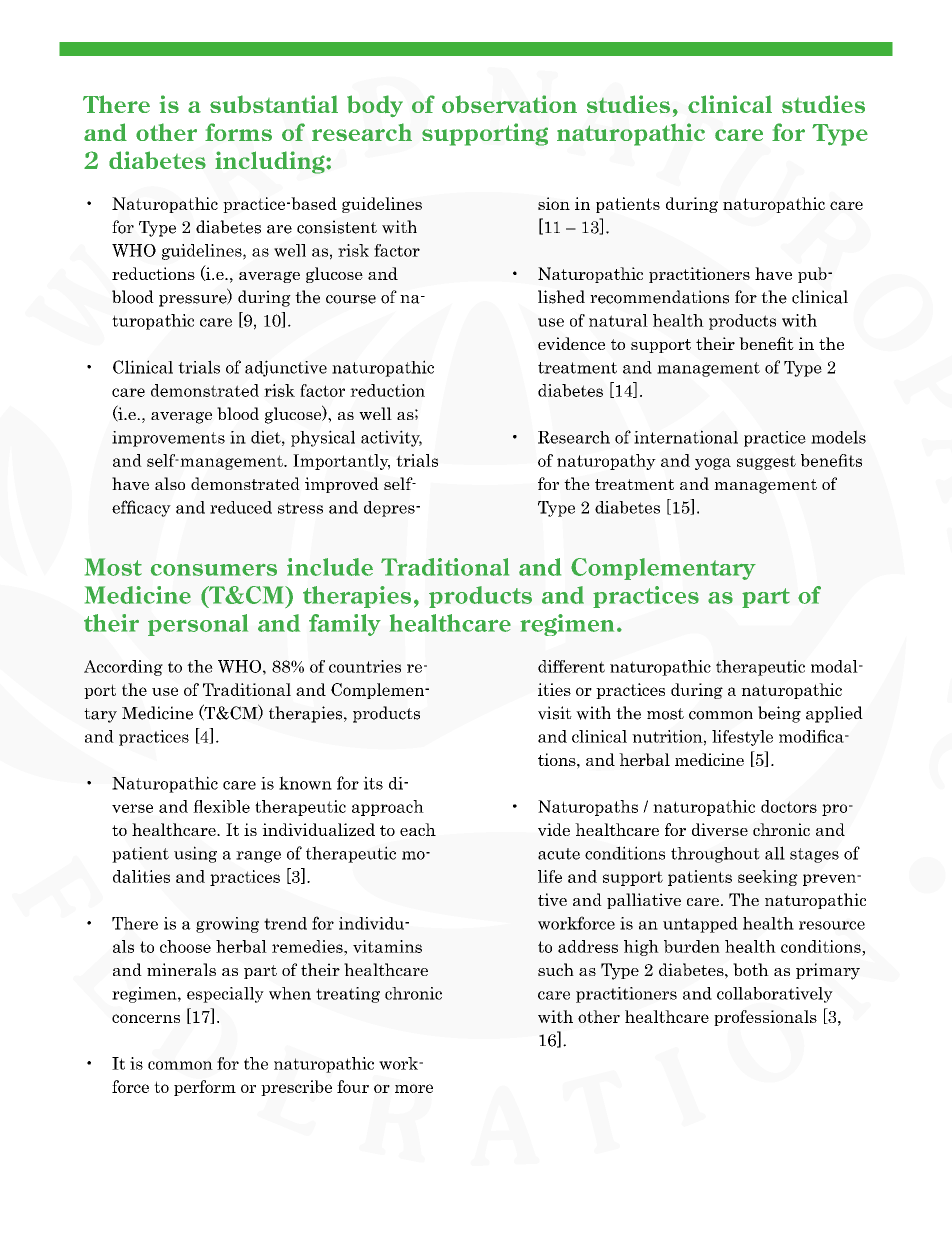 The width and height of the document is (952, 1233). What do you see at coordinates (766, 462) in the document?
I see `suggest` at bounding box center [766, 462].
